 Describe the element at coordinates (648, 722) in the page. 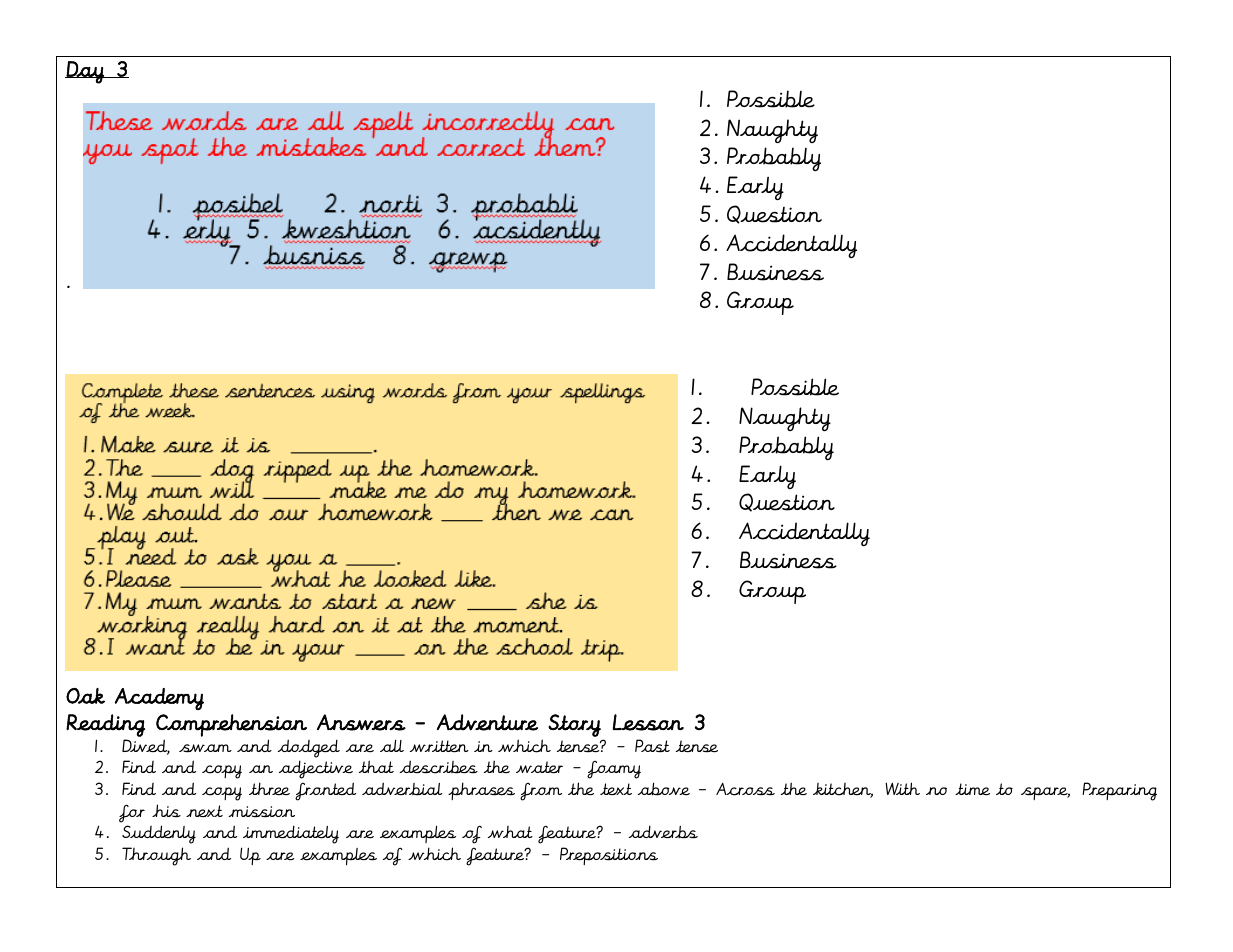

I see `Lesson` at that location.
